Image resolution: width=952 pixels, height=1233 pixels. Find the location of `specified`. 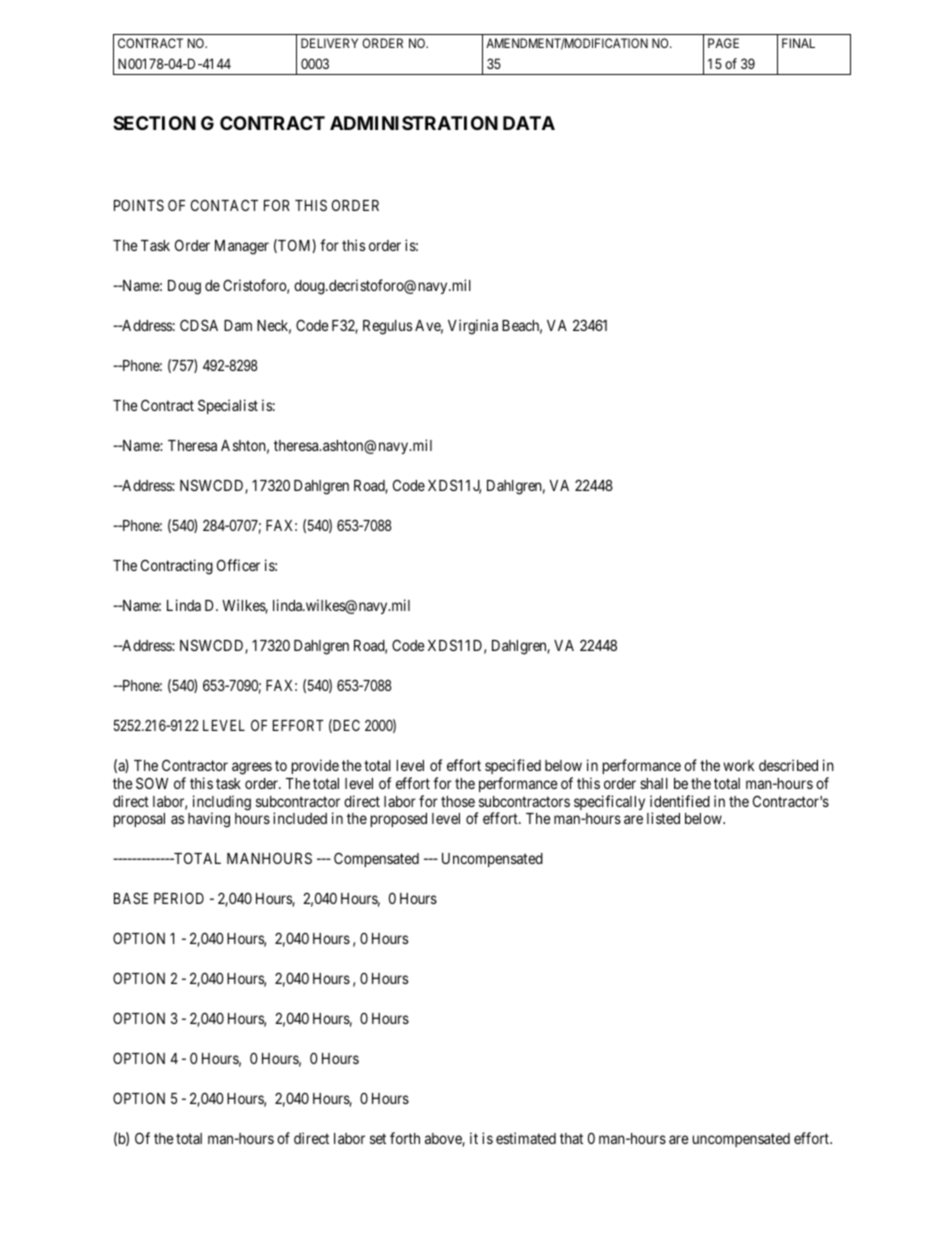

specified is located at coordinates (513, 768).
